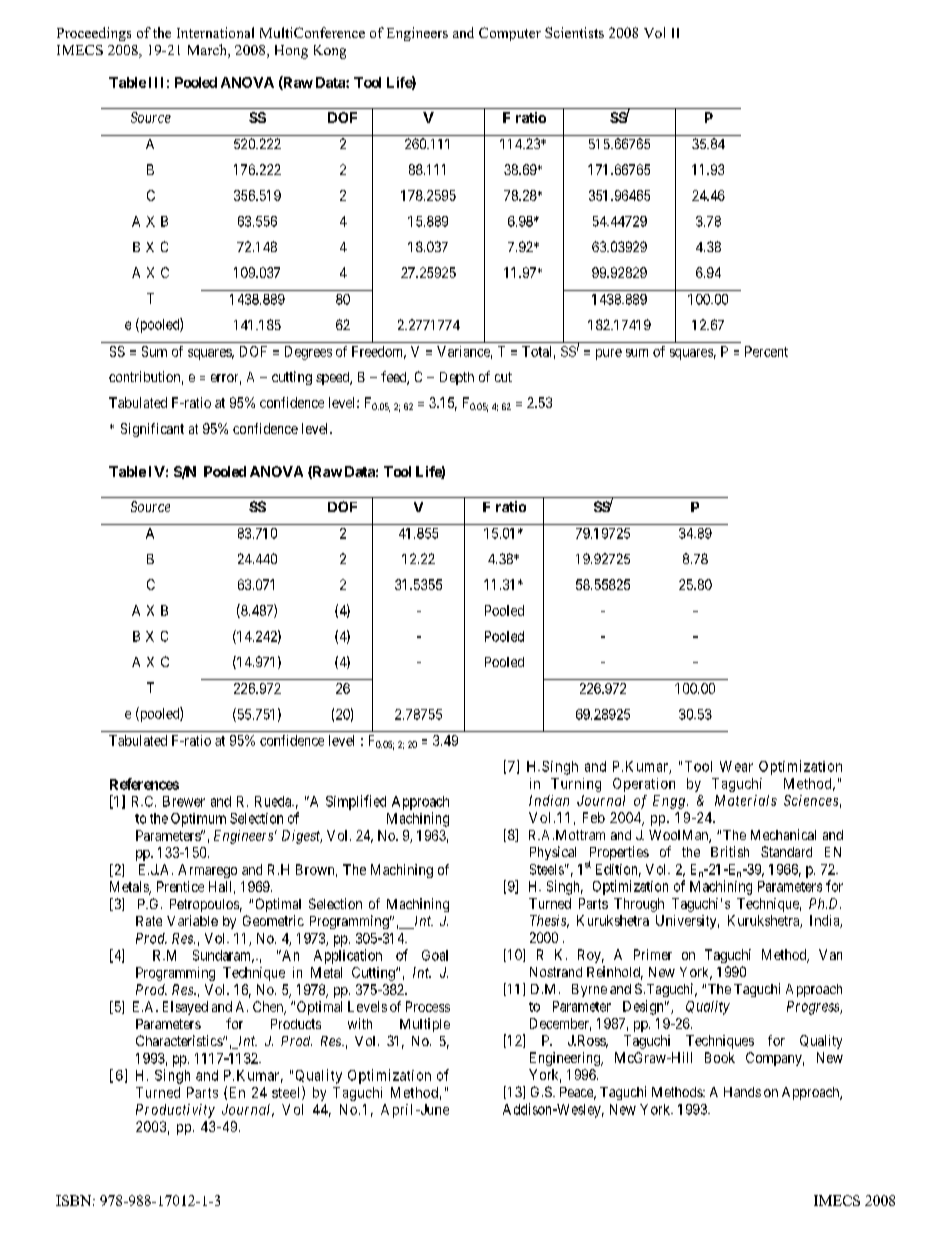 Image resolution: width=952 pixels, height=1233 pixels. I want to click on Multiple, so click(425, 1025).
